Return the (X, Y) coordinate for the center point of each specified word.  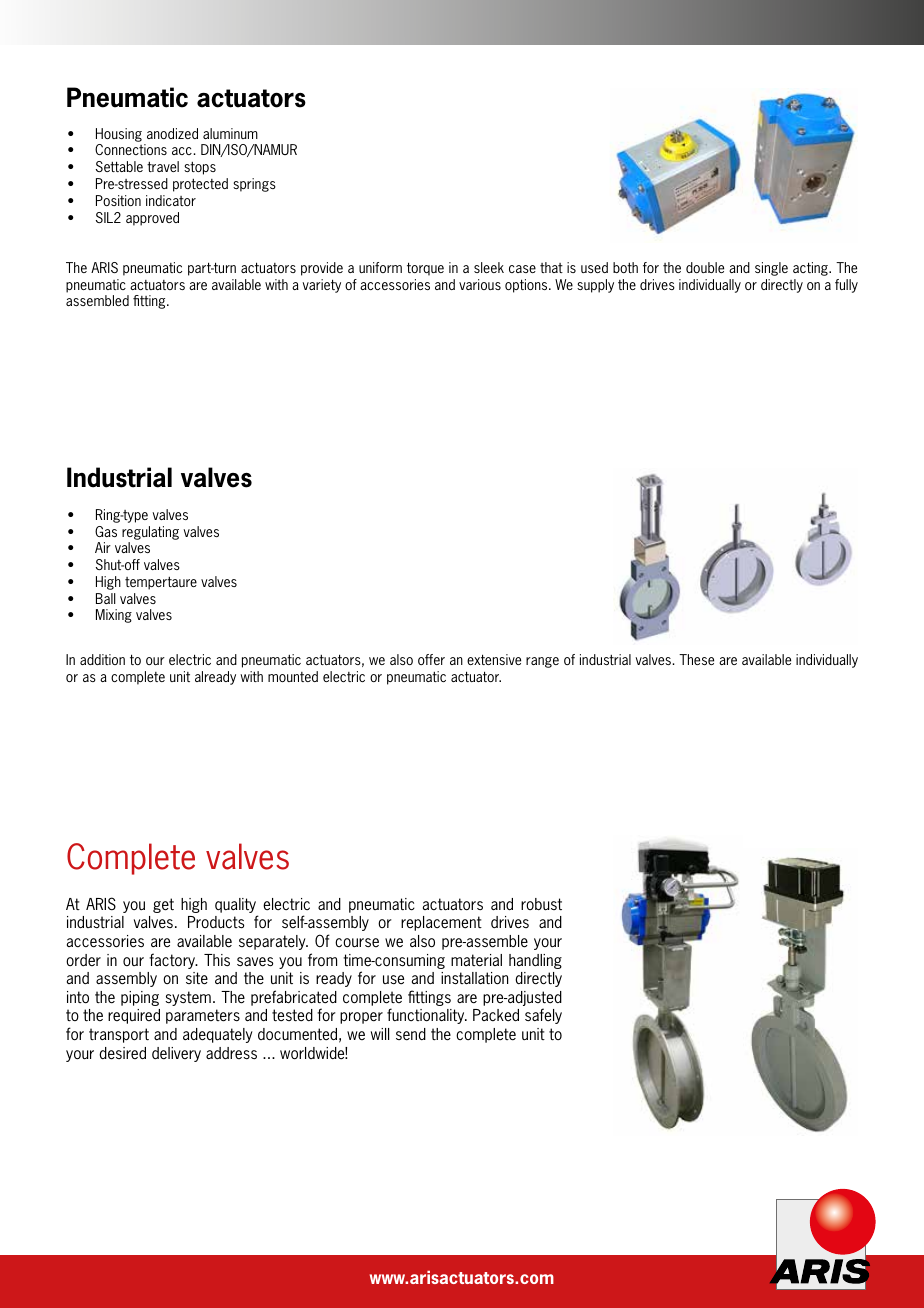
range (542, 662)
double (705, 267)
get (163, 905)
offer (431, 659)
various (480, 284)
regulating (150, 533)
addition (102, 659)
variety (321, 286)
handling (535, 961)
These (696, 659)
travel (163, 166)
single (771, 269)
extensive (494, 659)
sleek (489, 267)
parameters (203, 1016)
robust (541, 904)
